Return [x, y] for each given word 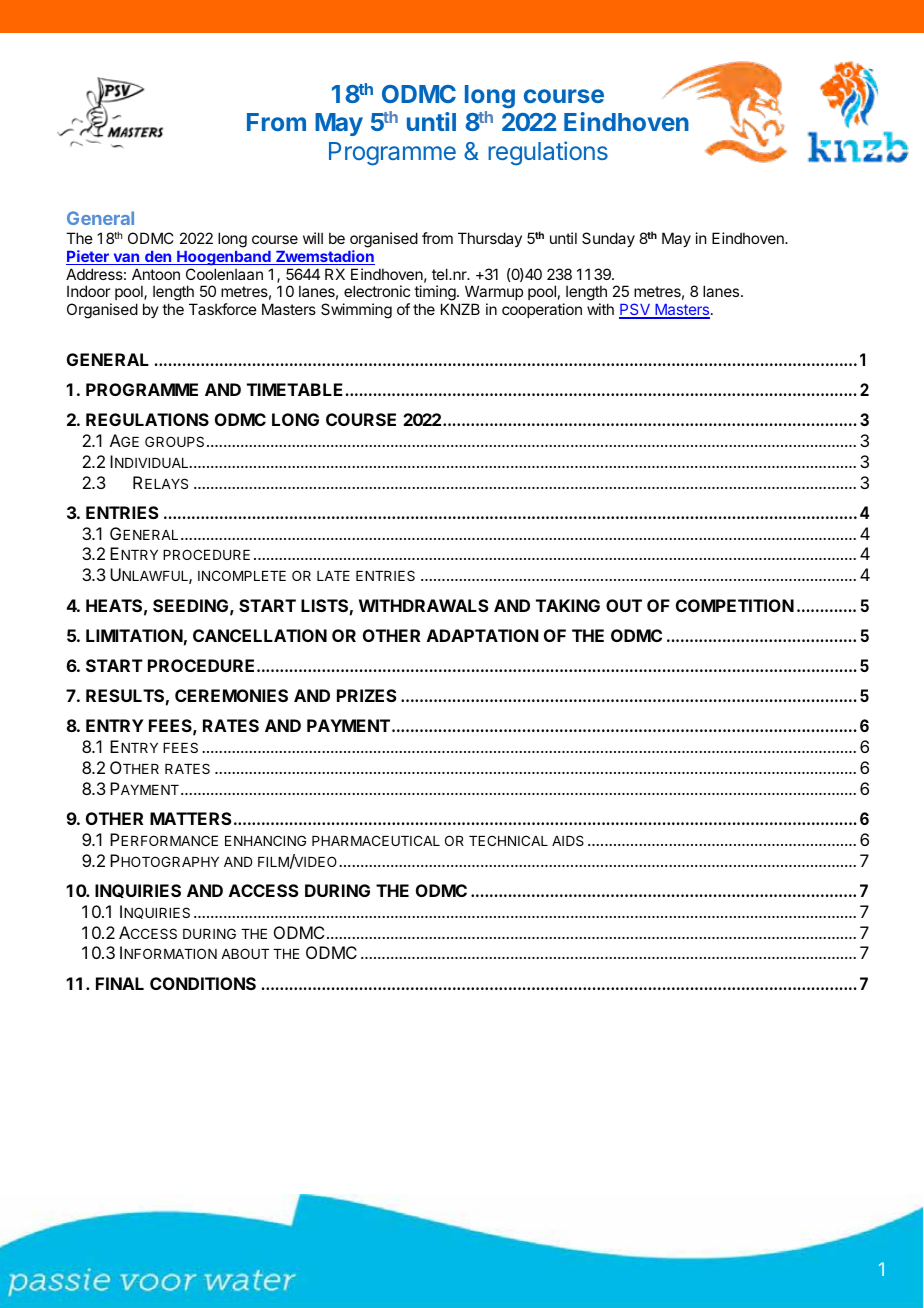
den [158, 258]
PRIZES [367, 695]
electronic [377, 291]
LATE [333, 576]
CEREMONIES [231, 695]
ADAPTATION [482, 635]
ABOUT [245, 953]
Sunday [608, 239]
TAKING [568, 605]
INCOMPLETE [242, 575]
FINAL [120, 983]
